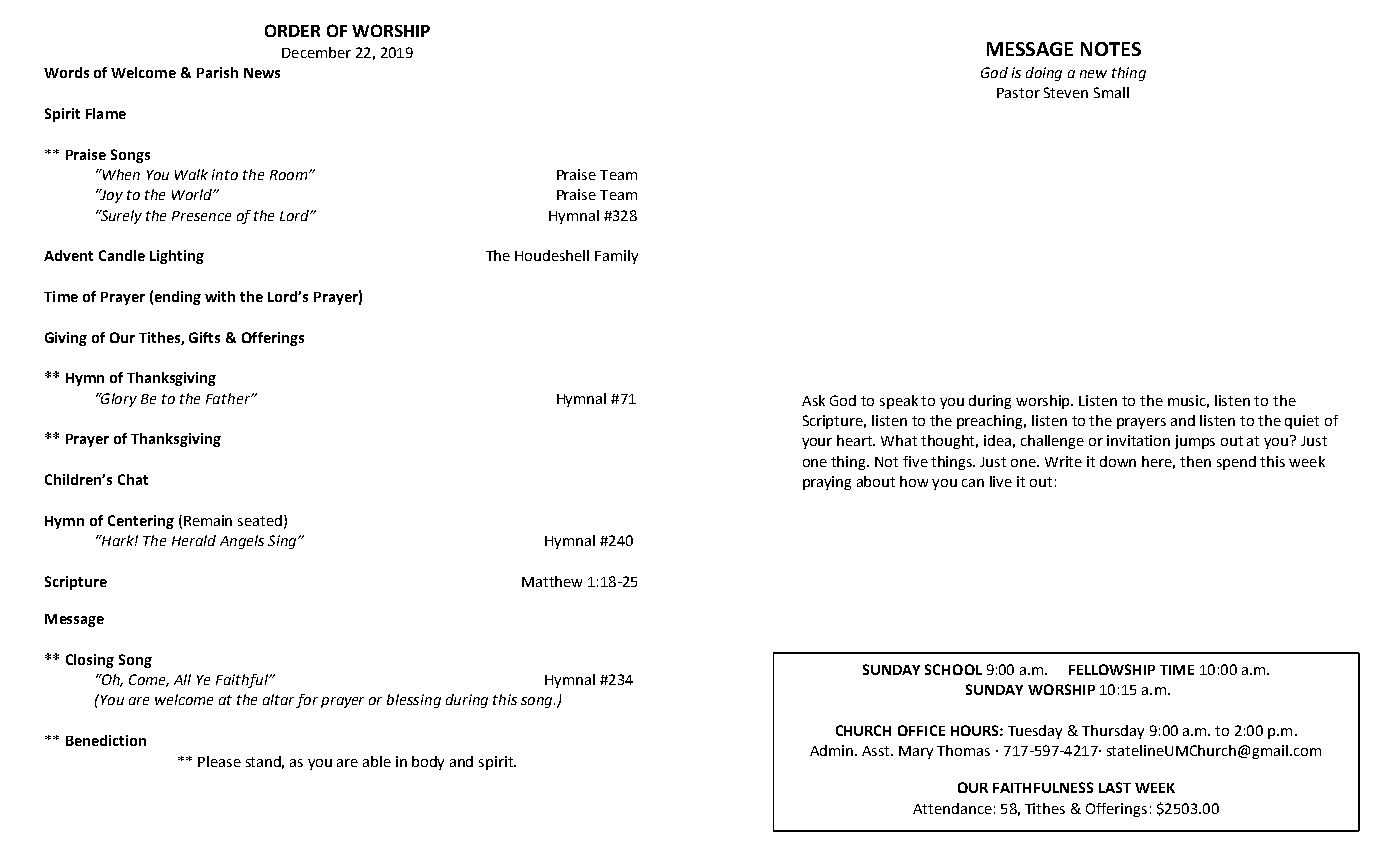 This screenshot has height=850, width=1400. I want to click on Small, so click(1111, 92).
